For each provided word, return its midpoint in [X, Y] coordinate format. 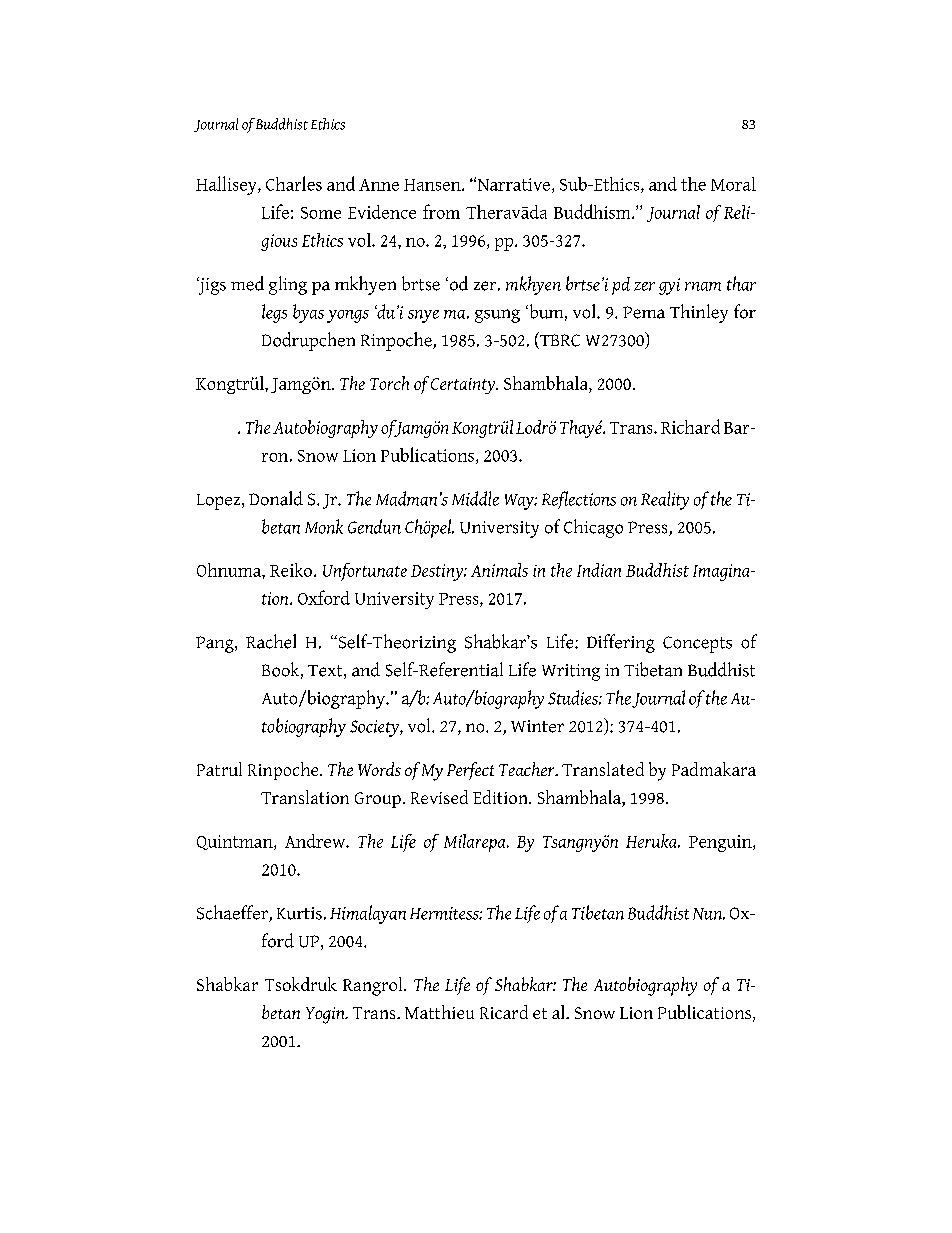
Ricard [504, 1012]
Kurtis [299, 913]
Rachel [271, 641]
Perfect [470, 771]
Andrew [316, 841]
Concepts [697, 644]
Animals [499, 570]
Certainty [464, 386]
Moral [733, 184]
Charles [294, 183]
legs [274, 313]
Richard [690, 426]
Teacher [528, 769]
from [441, 211]
